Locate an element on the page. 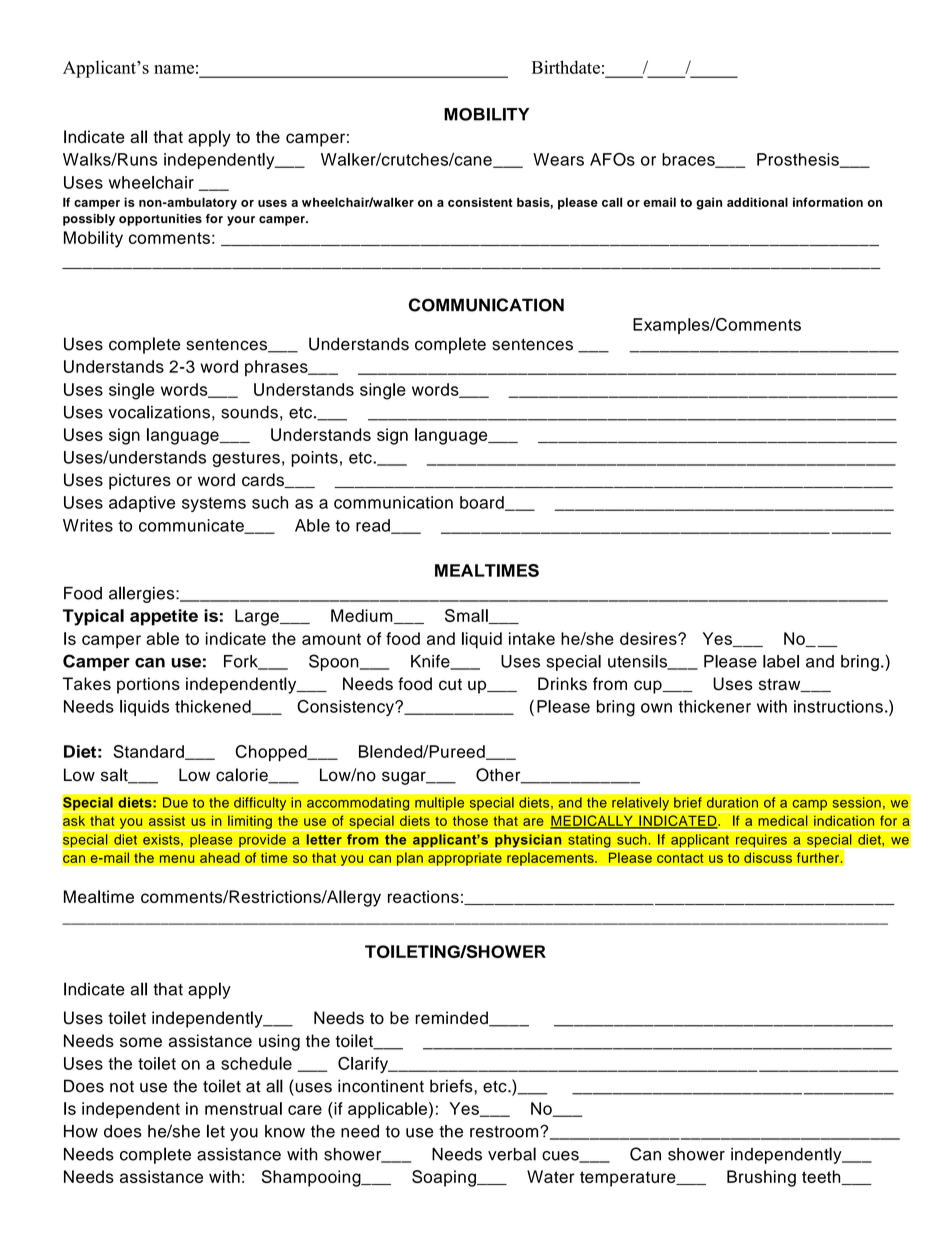 The width and height of the page is (952, 1233). additional is located at coordinates (757, 202).
